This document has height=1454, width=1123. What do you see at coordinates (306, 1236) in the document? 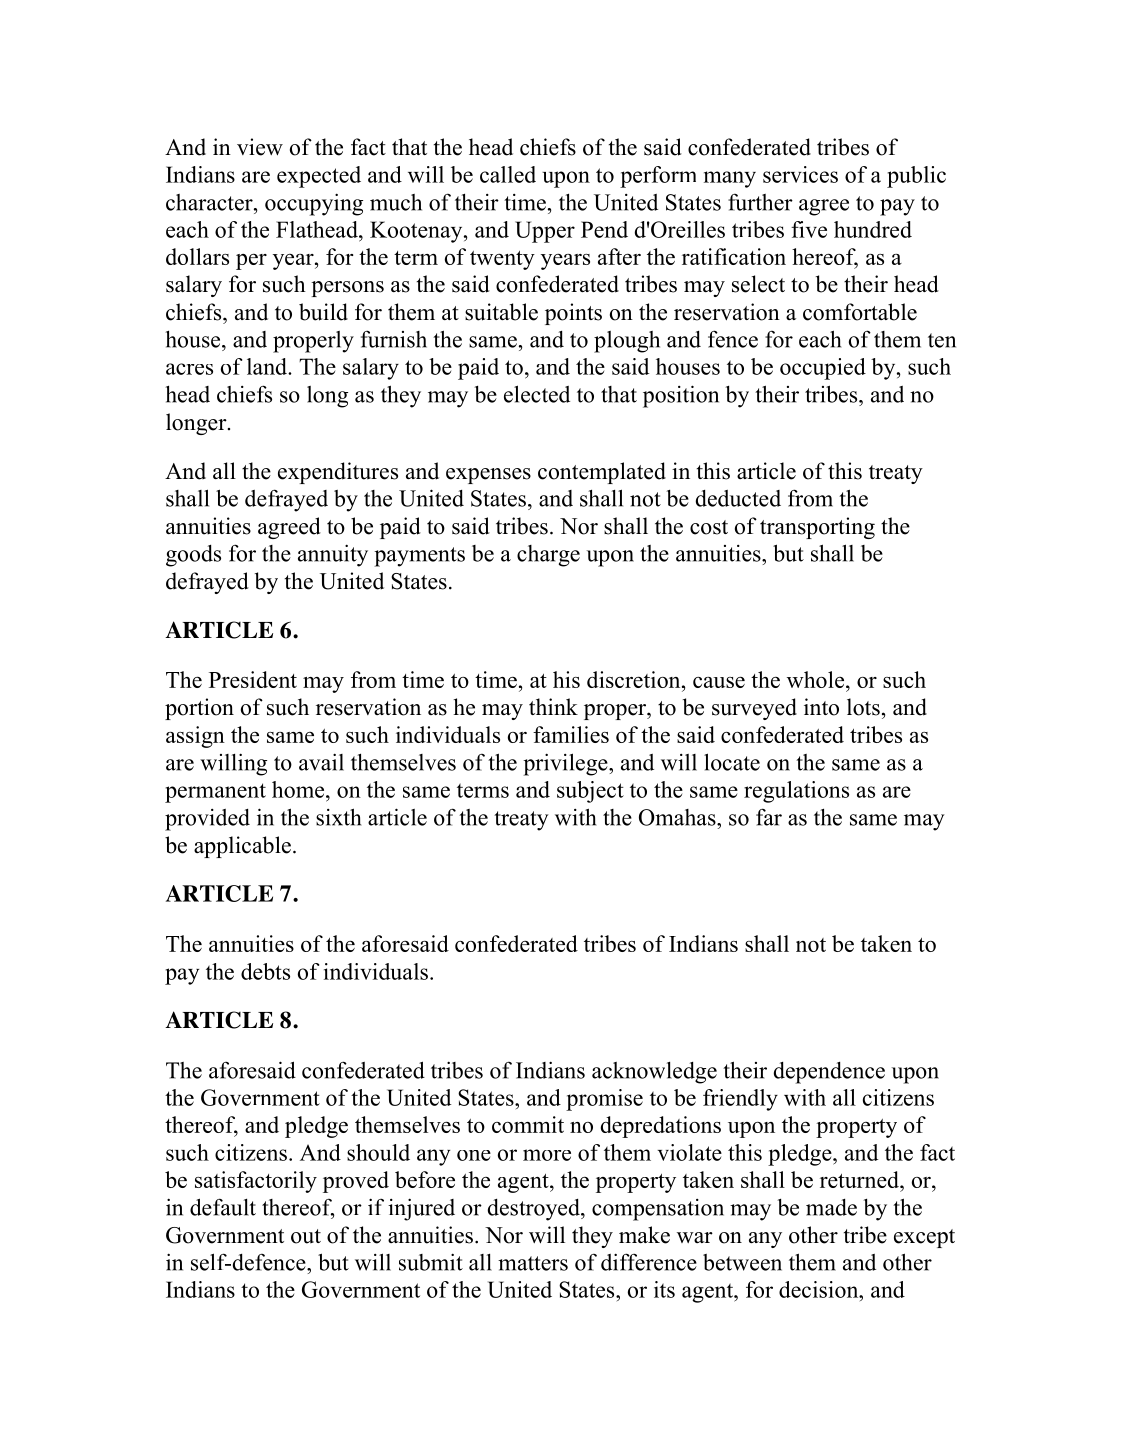
I see `out` at bounding box center [306, 1236].
